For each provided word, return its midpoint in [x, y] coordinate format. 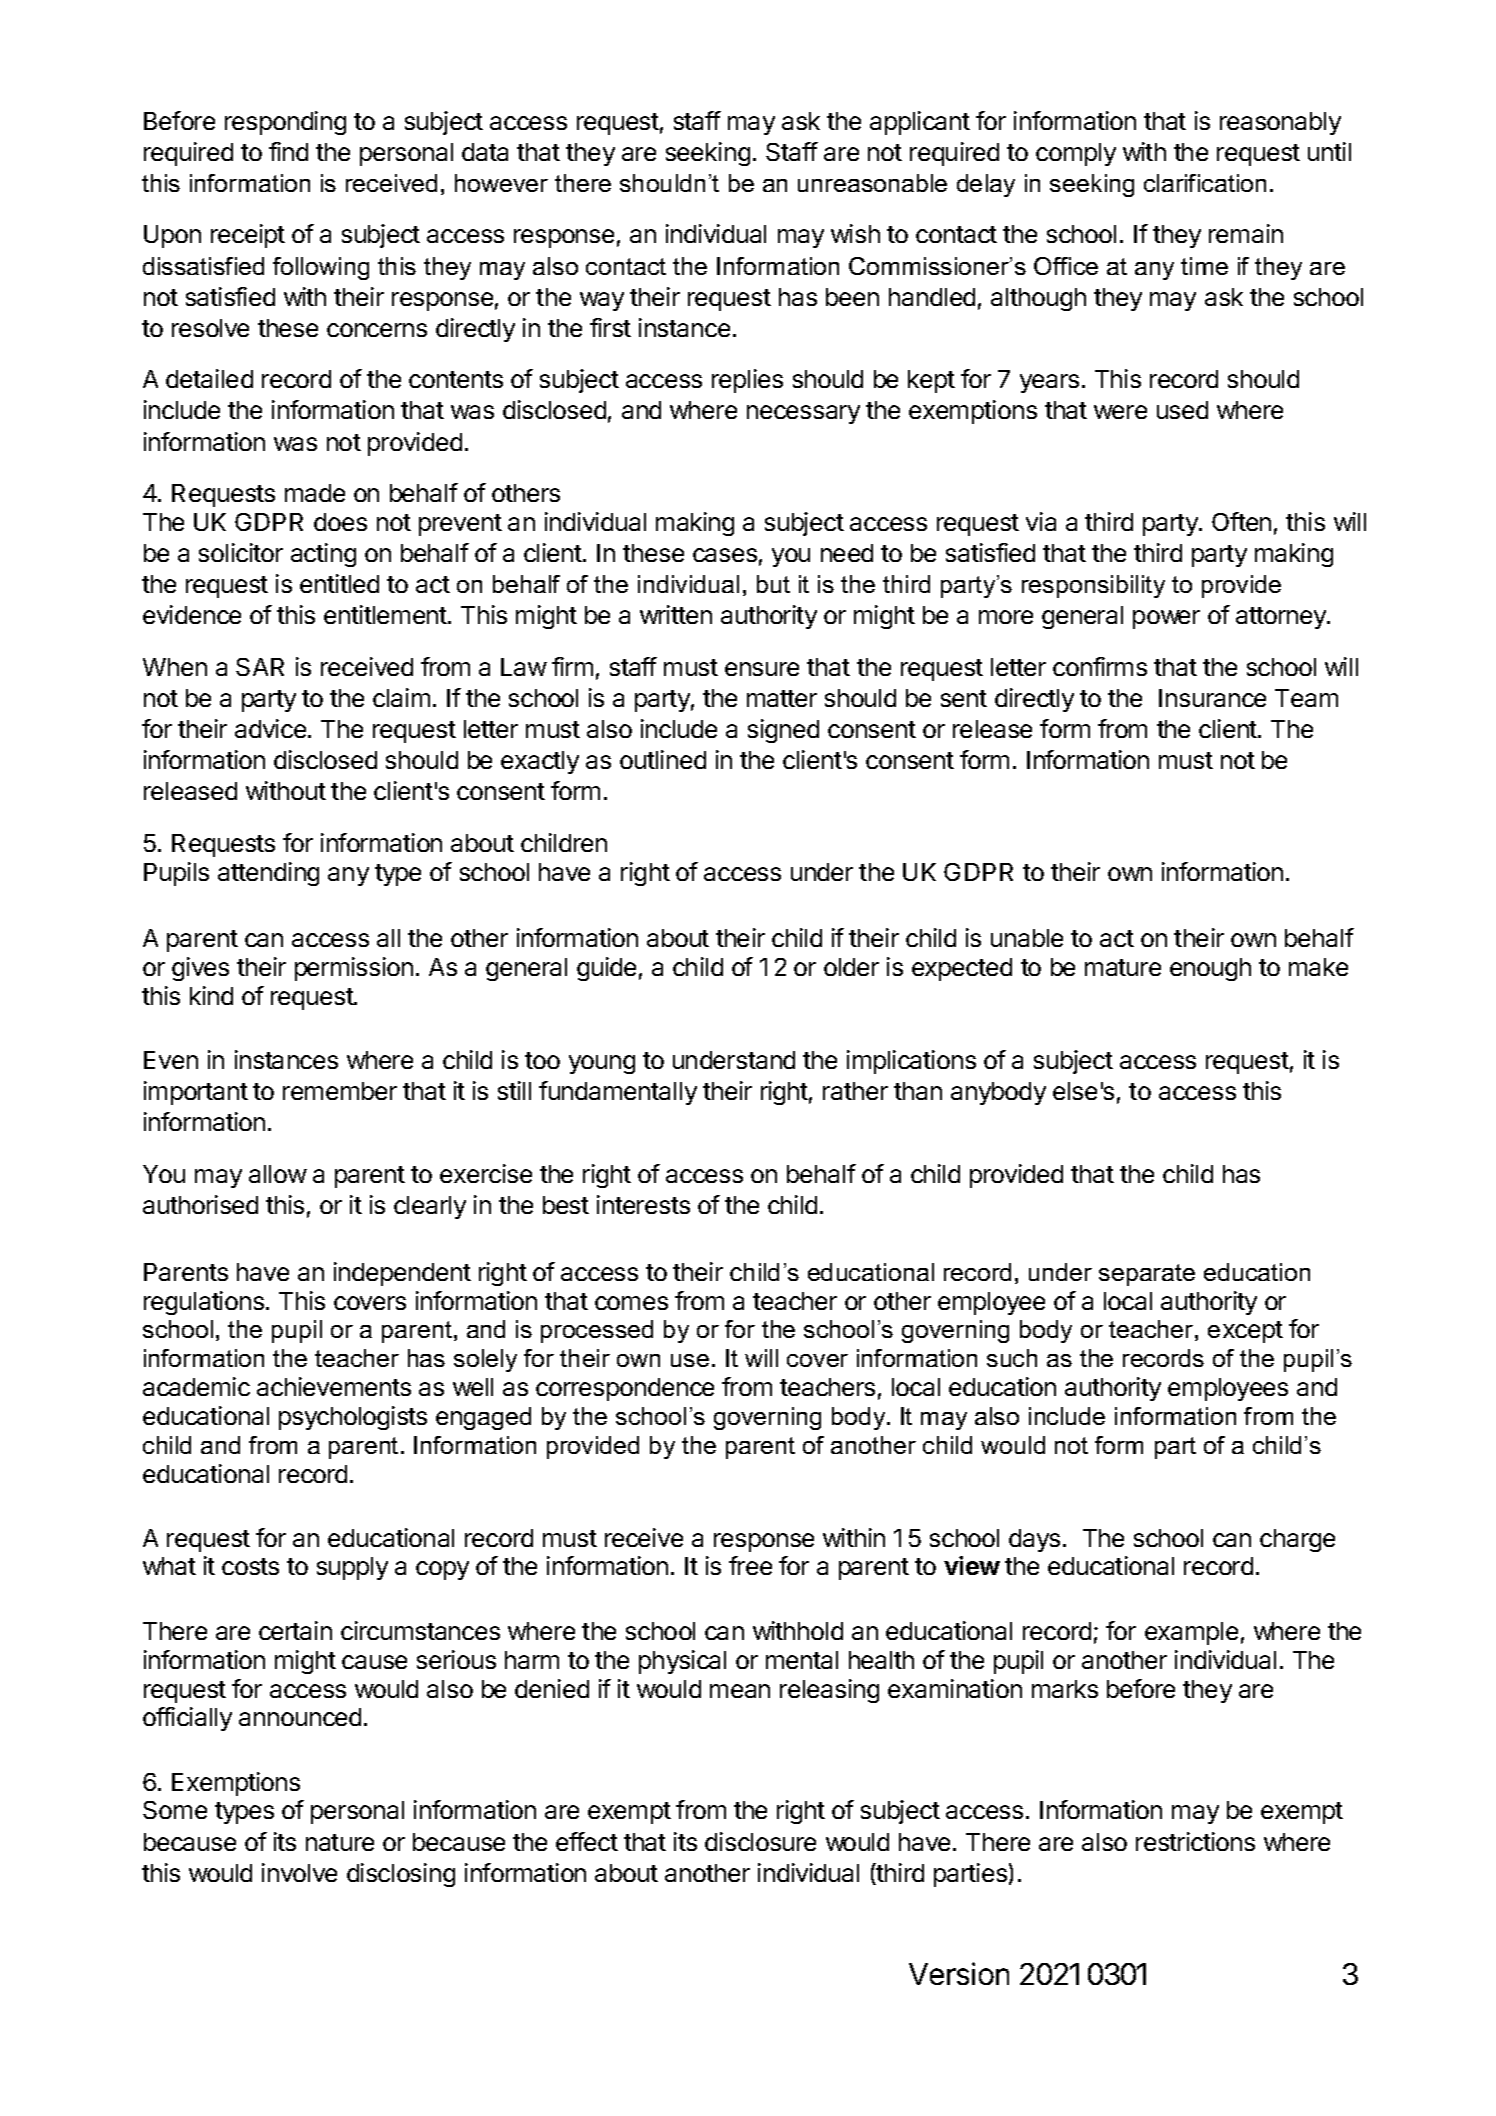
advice [270, 728]
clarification [1205, 183]
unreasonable [872, 183]
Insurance [1212, 698]
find [288, 151]
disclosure [760, 1841]
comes [631, 1303]
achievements [334, 1386]
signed [783, 731]
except [1245, 1332]
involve [299, 1872]
